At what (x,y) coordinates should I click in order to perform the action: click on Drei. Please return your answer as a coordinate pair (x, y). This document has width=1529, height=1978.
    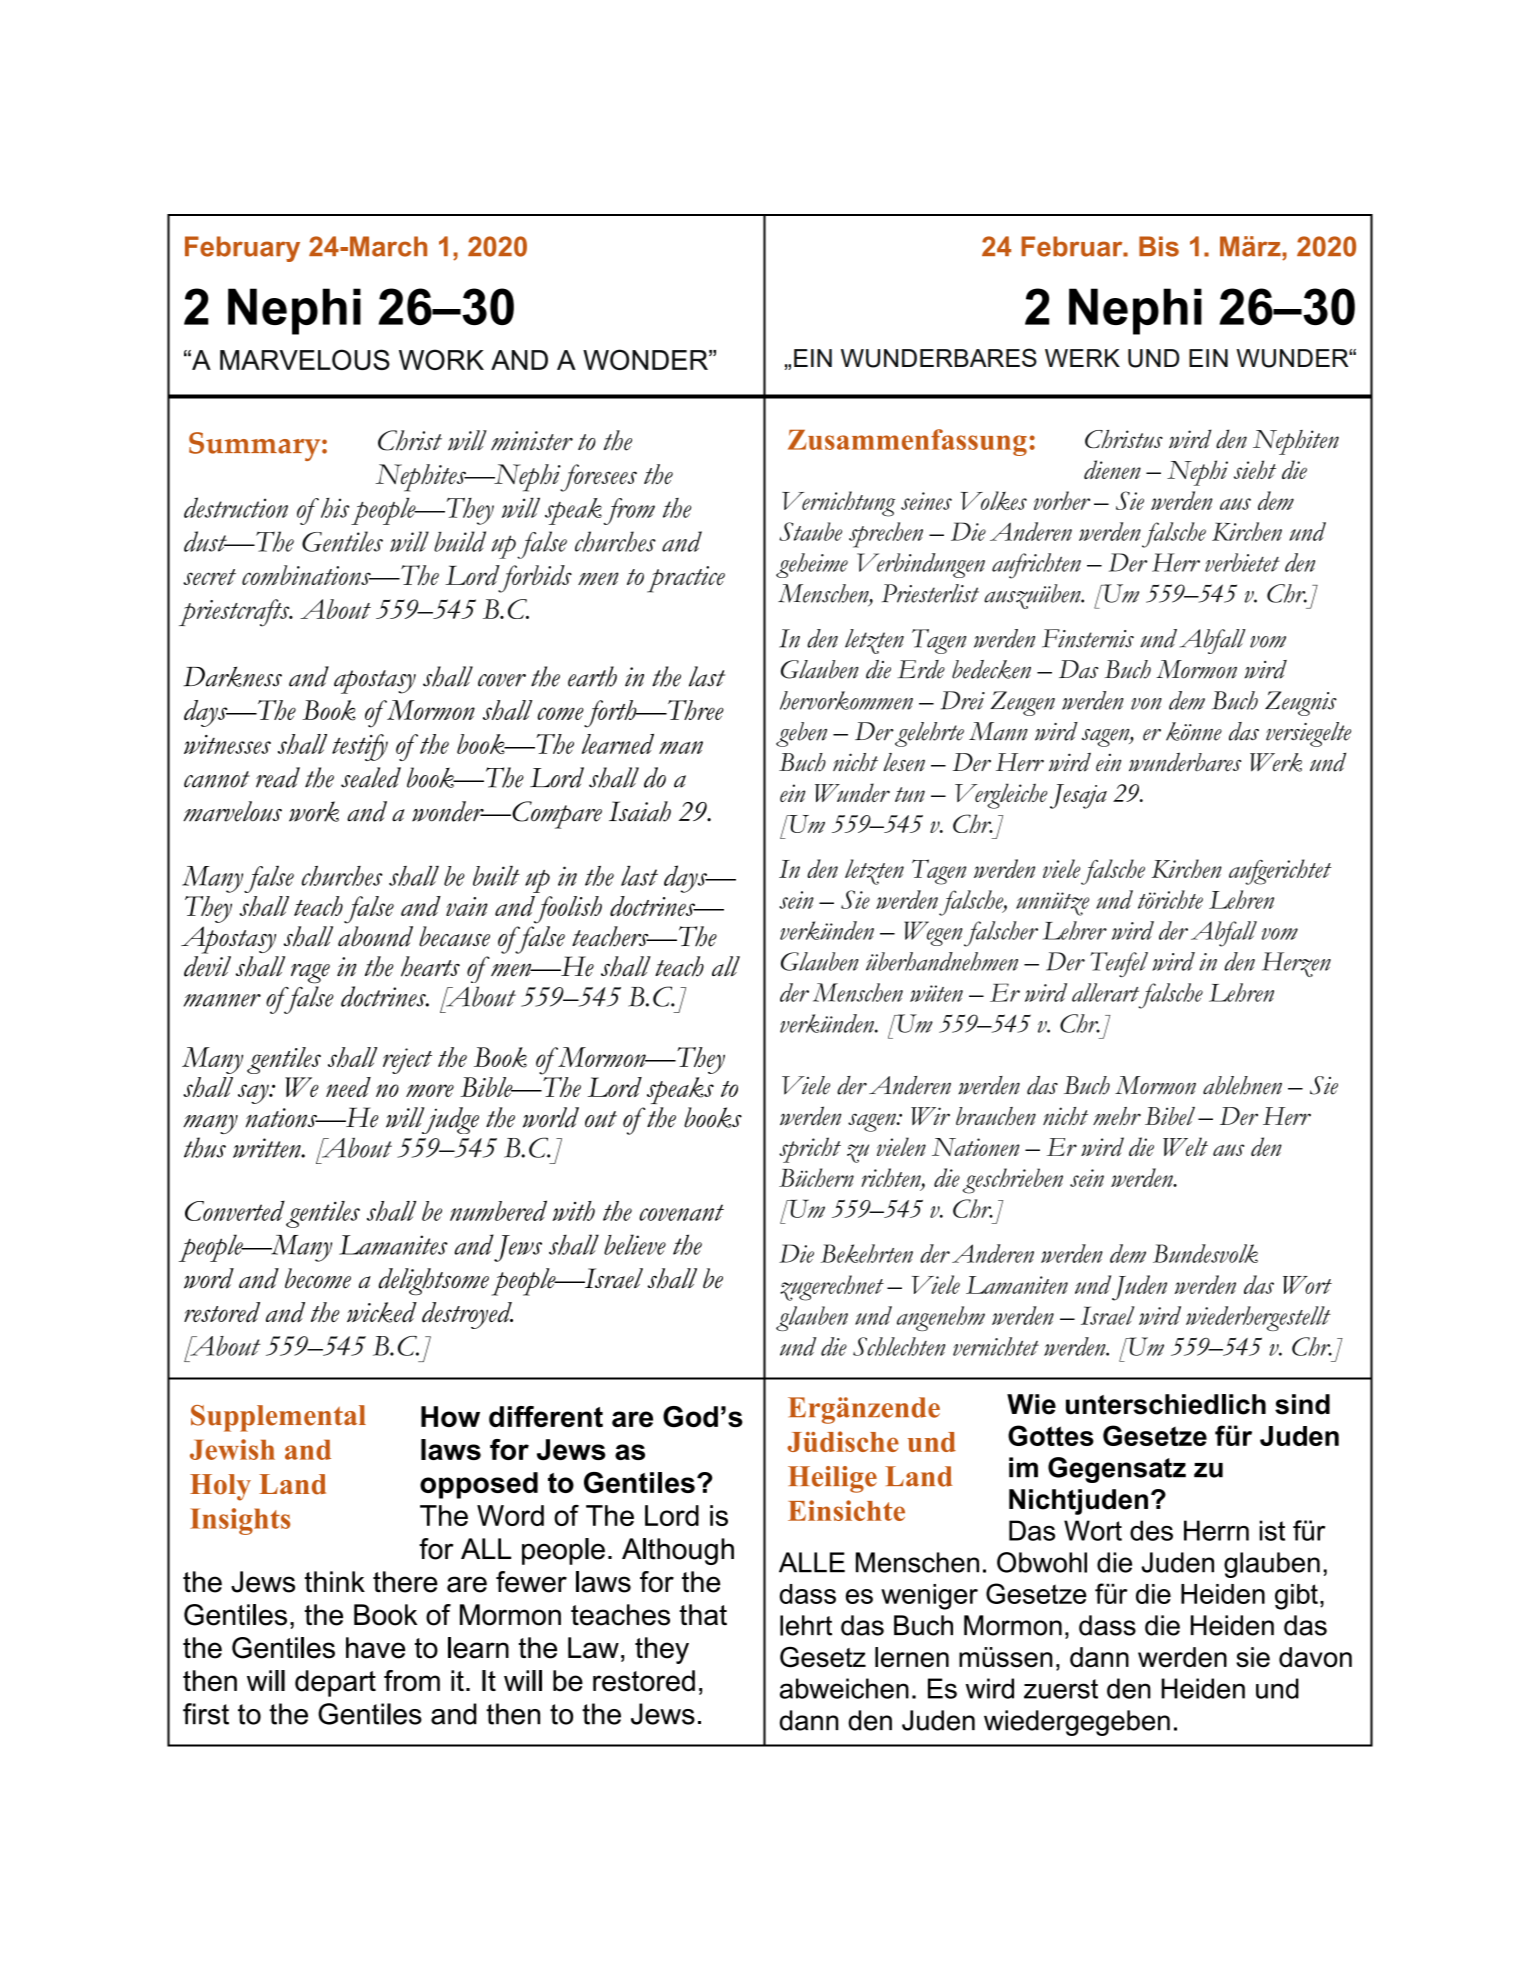
    Looking at the image, I should click on (963, 700).
